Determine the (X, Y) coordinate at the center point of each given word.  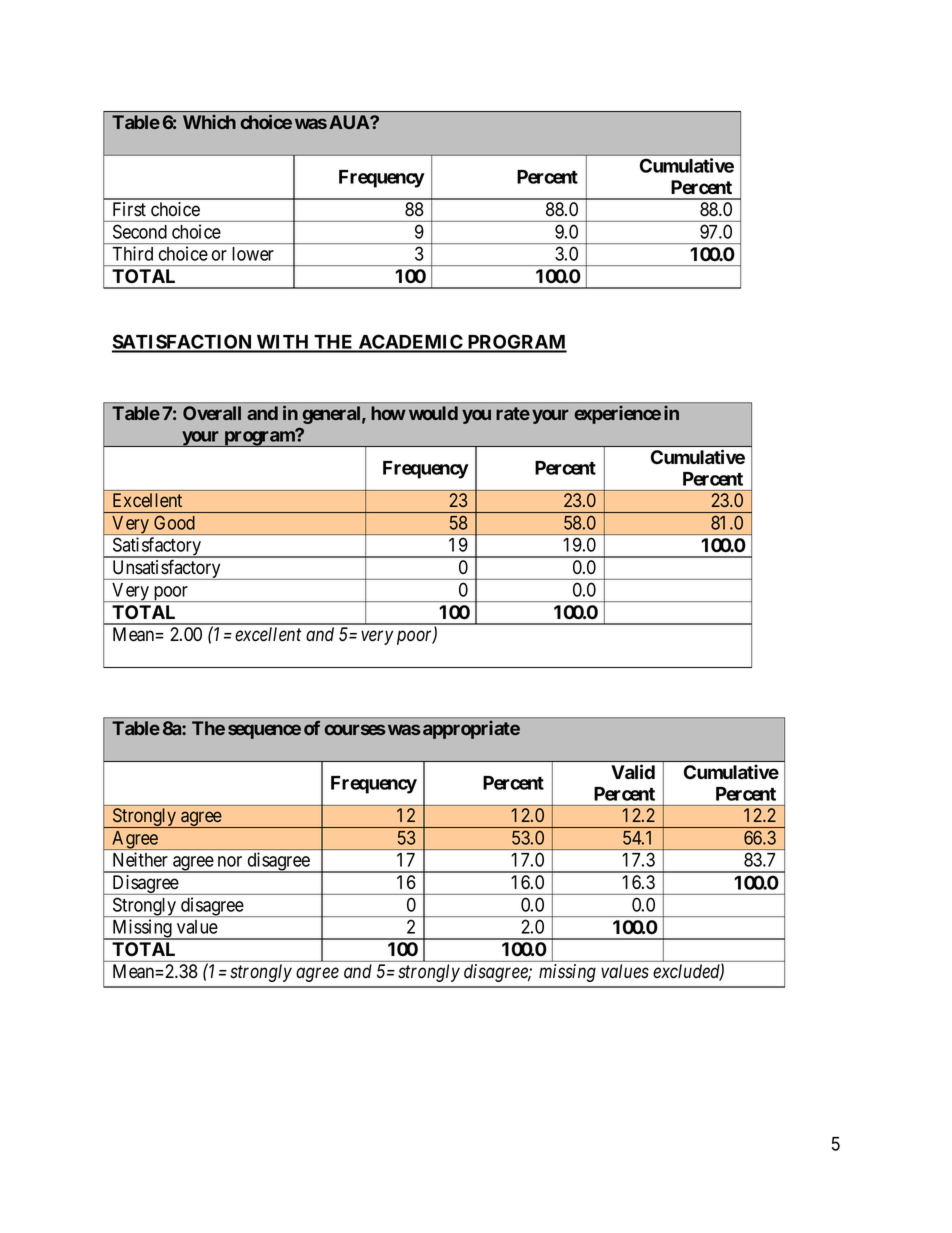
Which (209, 121)
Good (174, 523)
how (388, 413)
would (433, 413)
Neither (140, 859)
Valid (633, 772)
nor (230, 861)
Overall (212, 413)
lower (253, 254)
